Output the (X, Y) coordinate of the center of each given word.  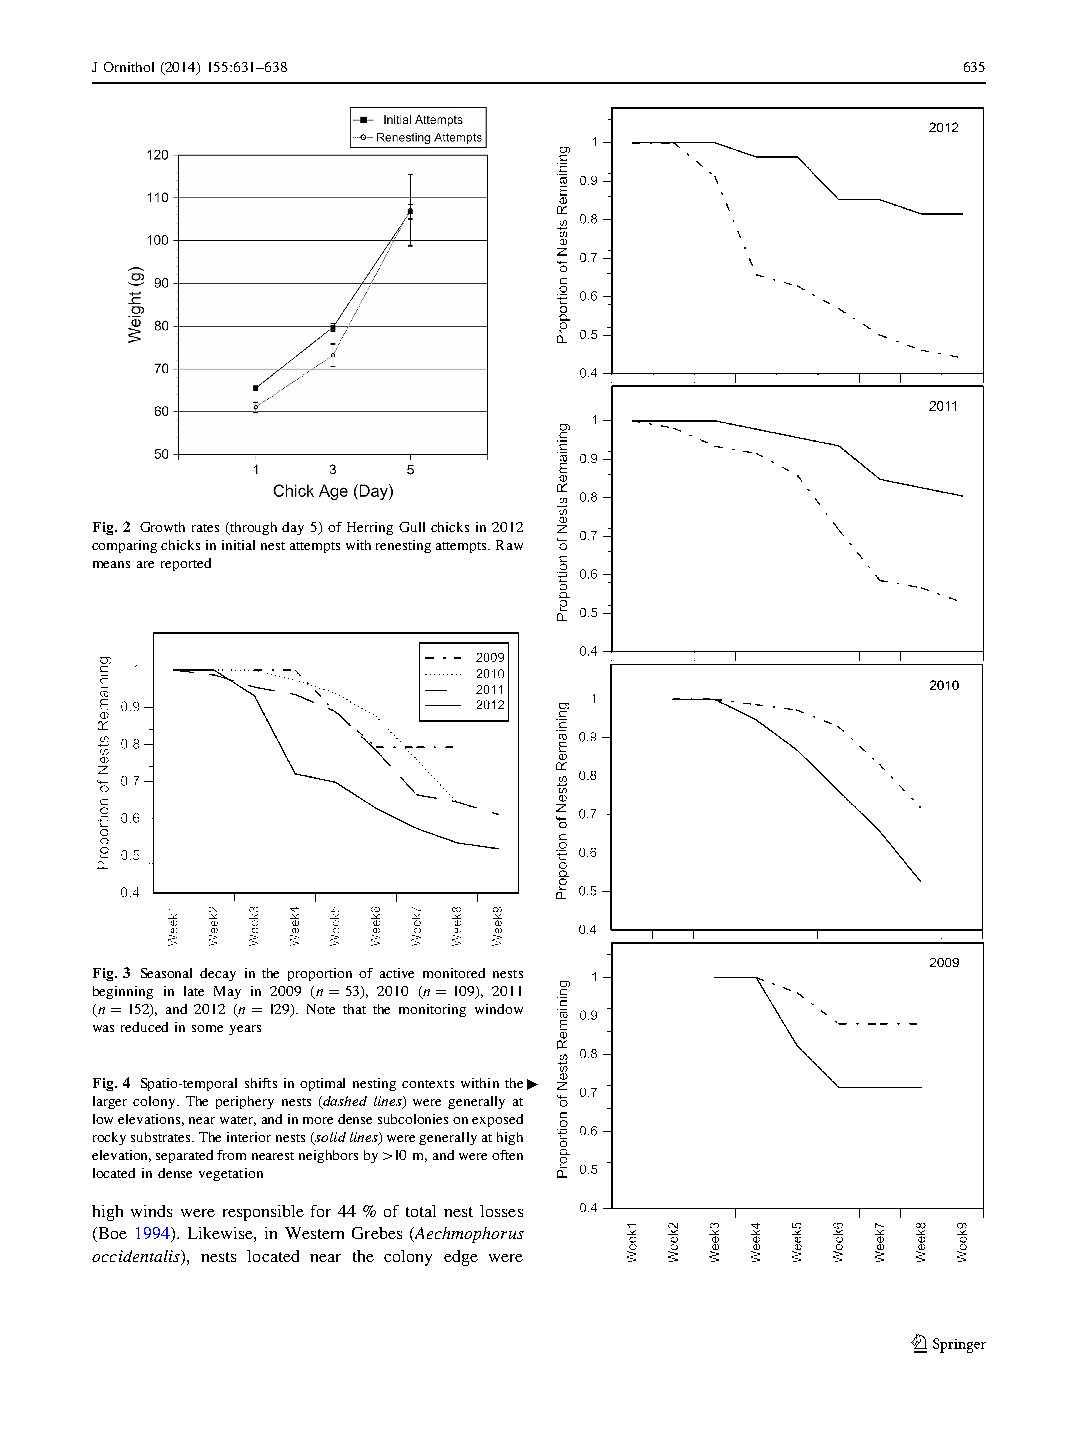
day (293, 528)
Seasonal (166, 973)
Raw (509, 545)
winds (151, 1211)
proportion (320, 974)
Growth (162, 527)
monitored (454, 973)
